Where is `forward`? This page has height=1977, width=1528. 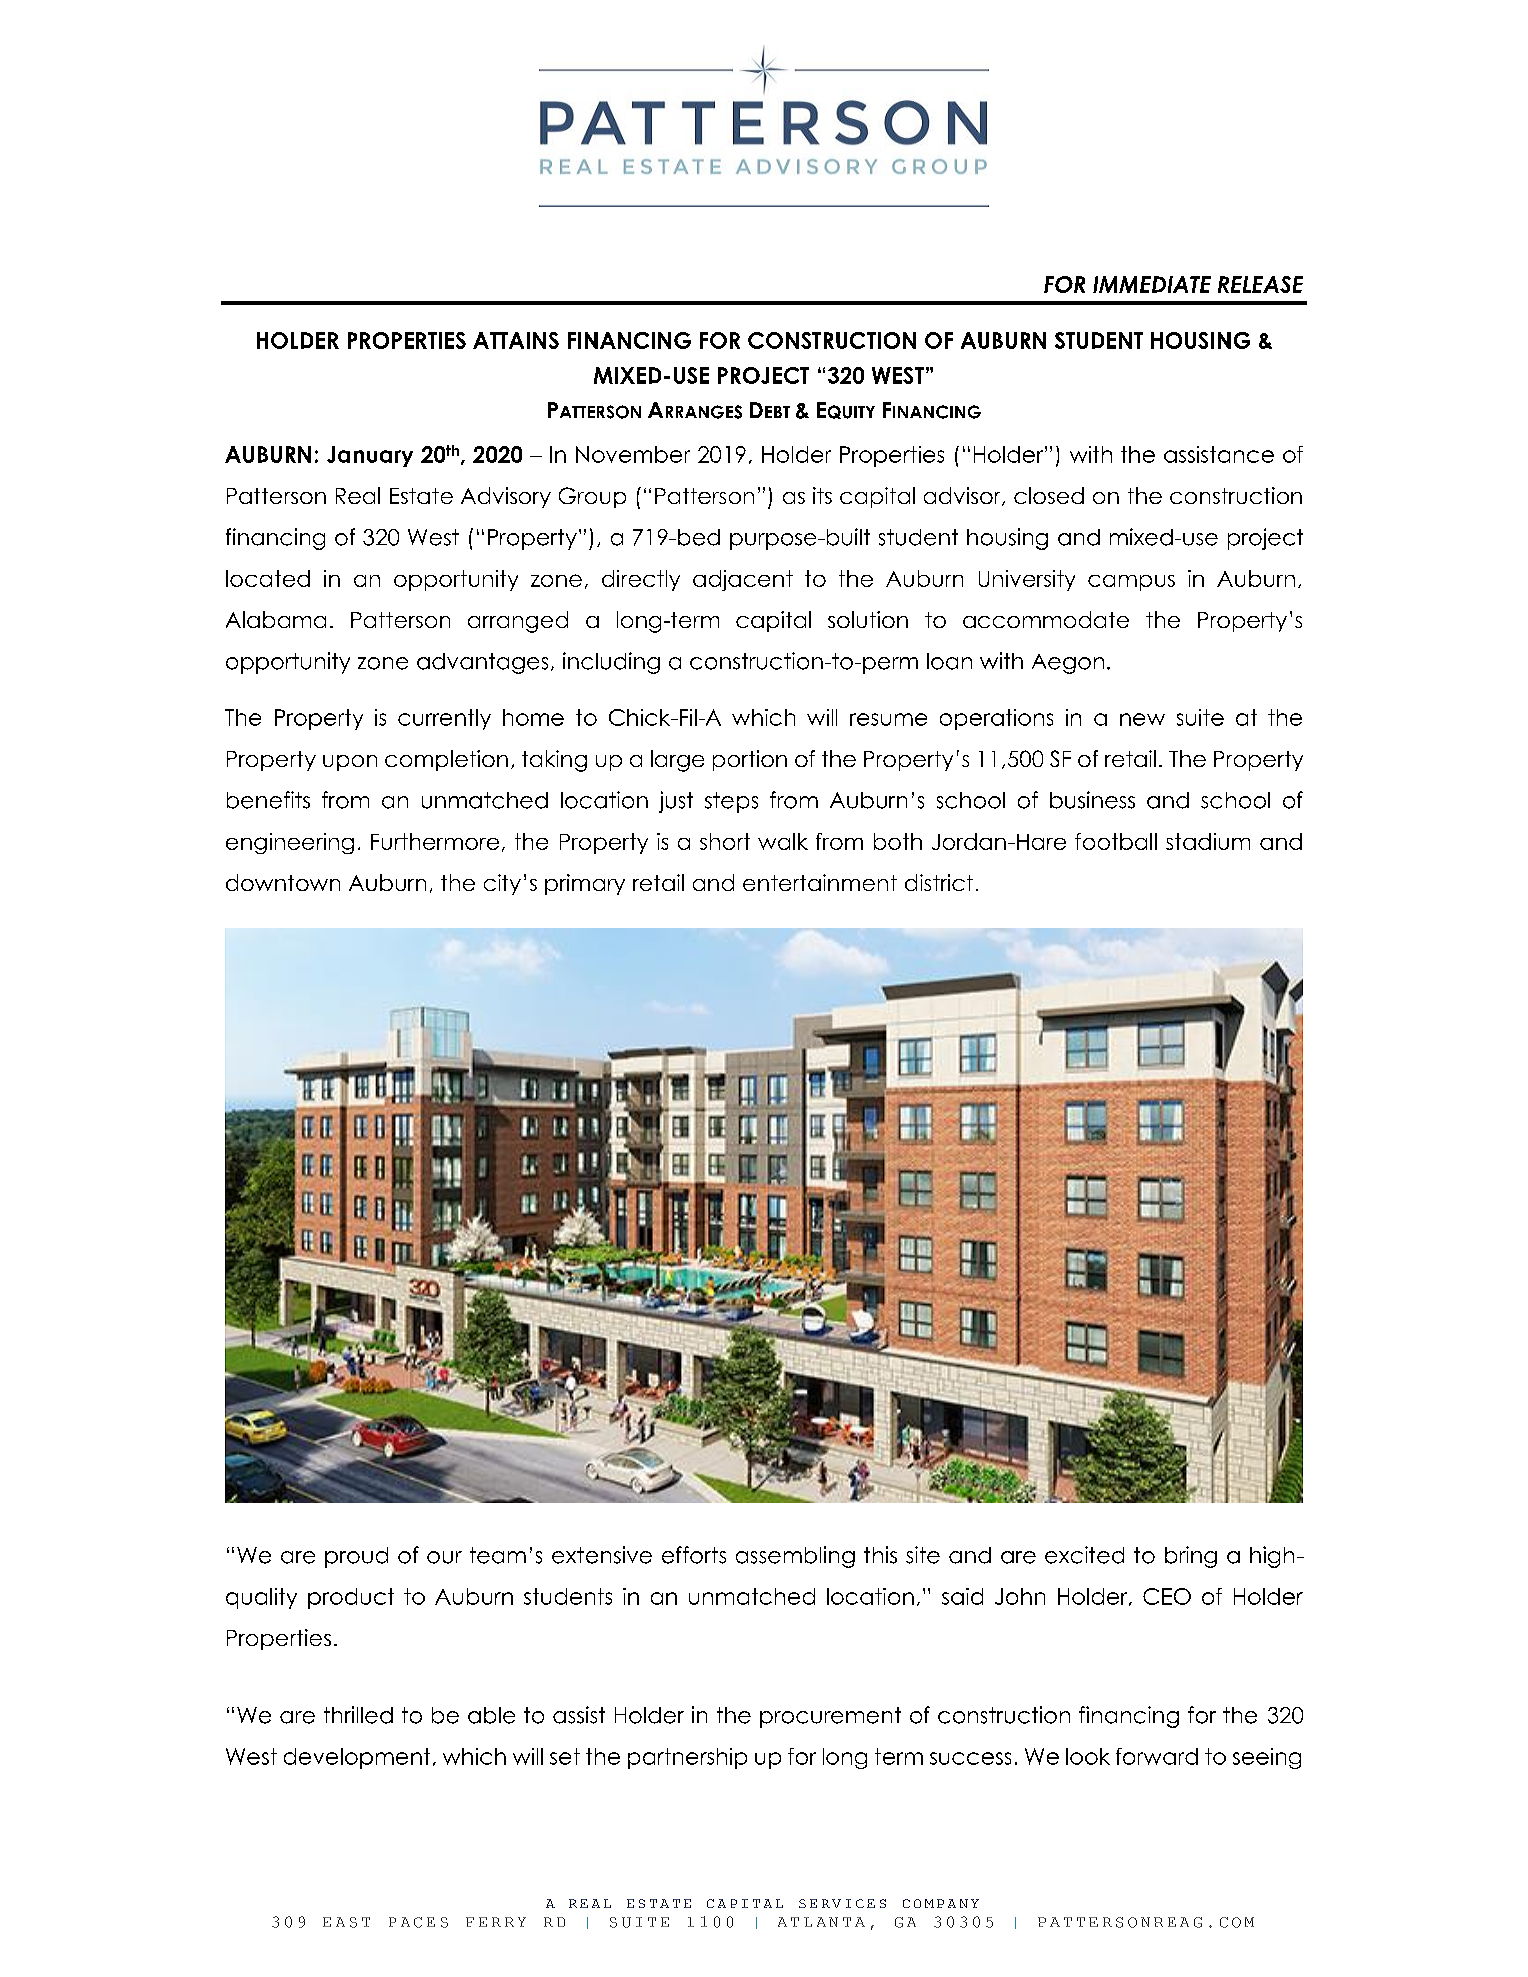 forward is located at coordinates (1157, 1756).
